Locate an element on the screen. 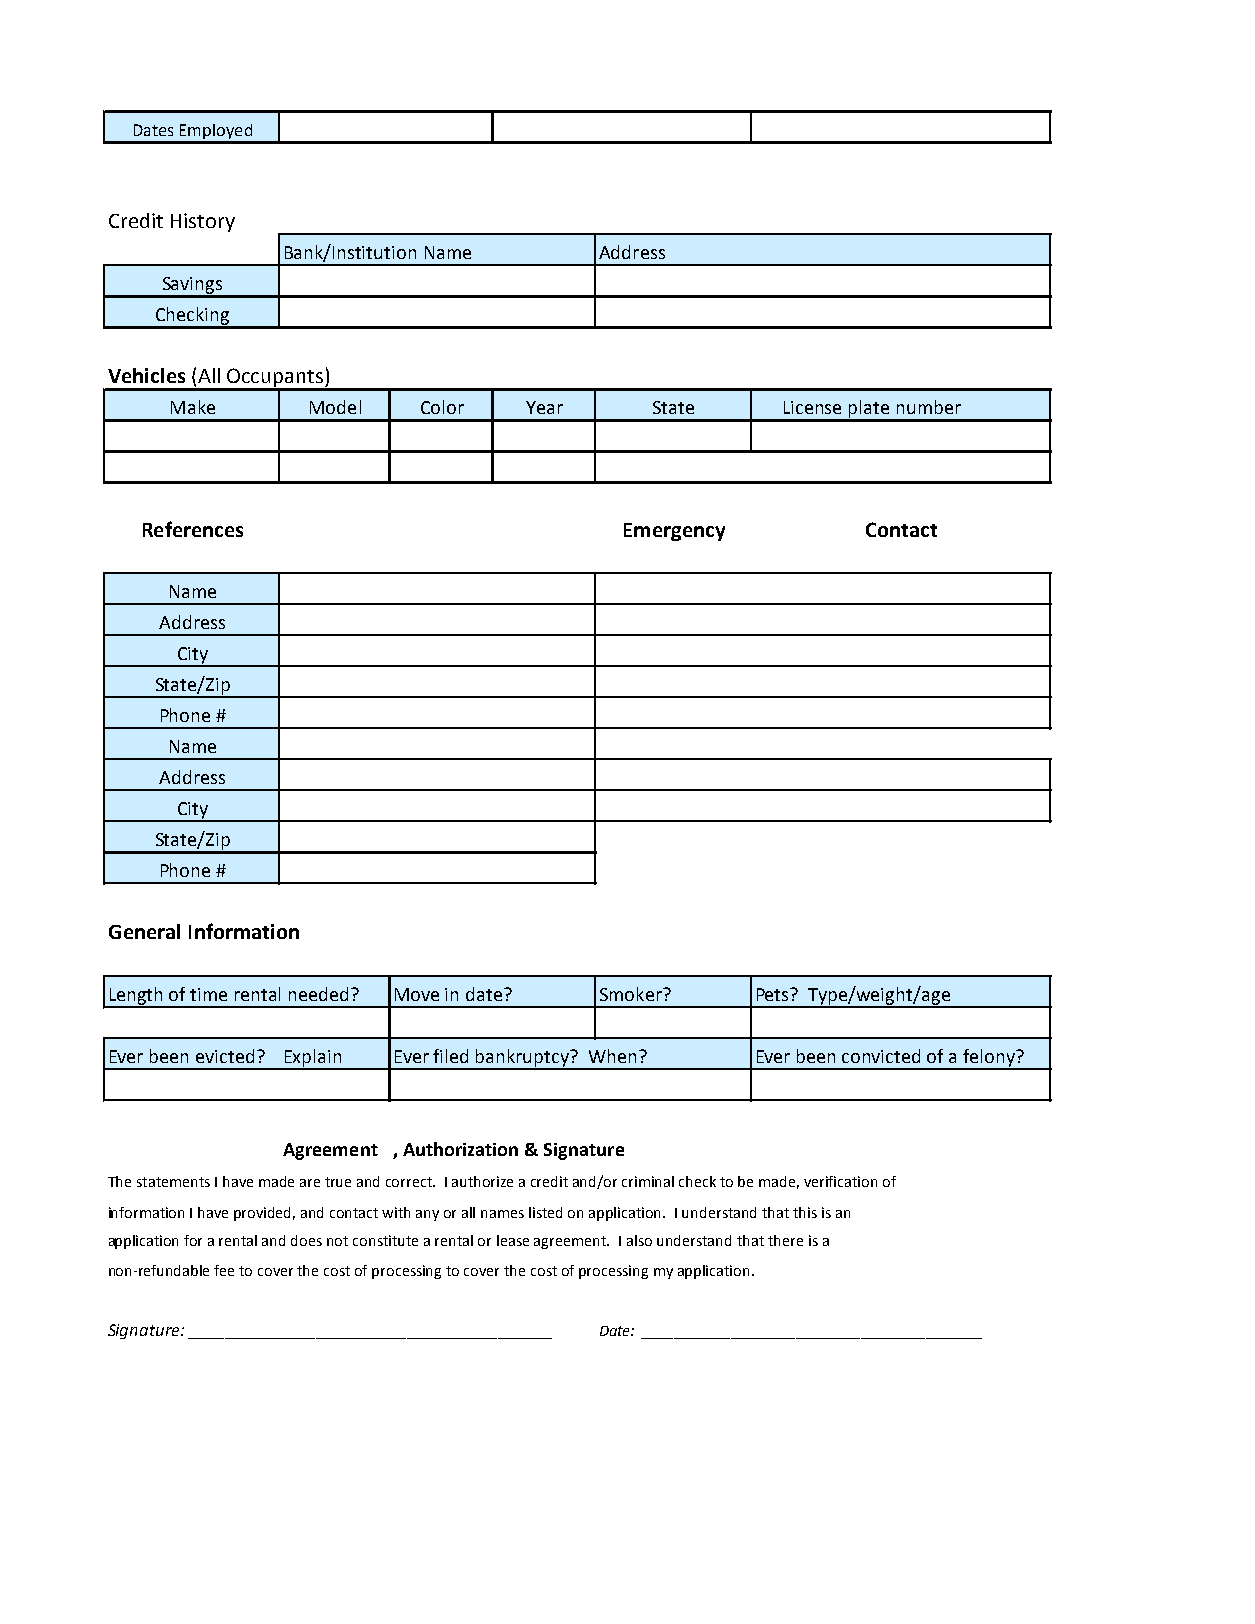 The image size is (1255, 1624). Pets is located at coordinates (774, 994).
